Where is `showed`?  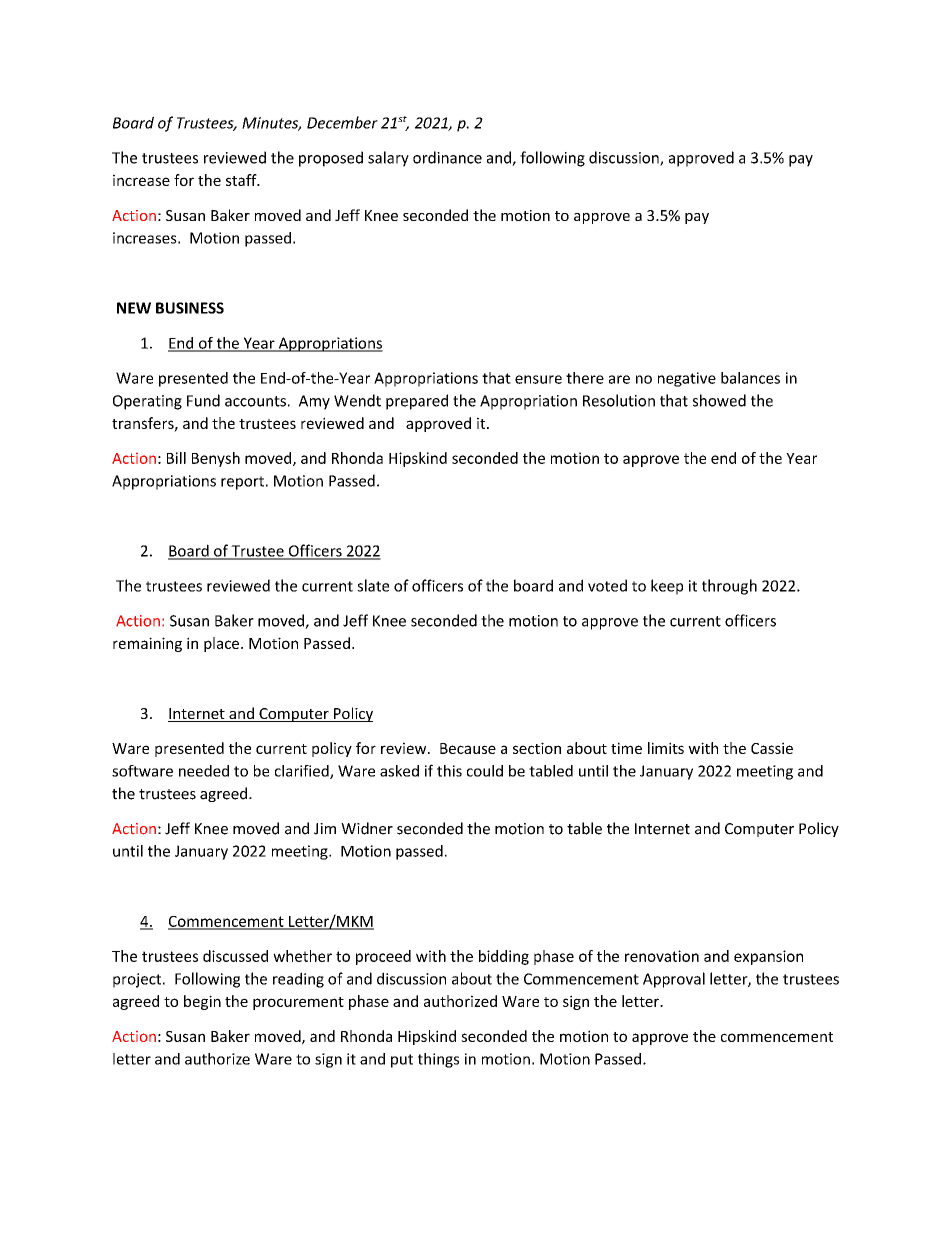
showed is located at coordinates (719, 400).
